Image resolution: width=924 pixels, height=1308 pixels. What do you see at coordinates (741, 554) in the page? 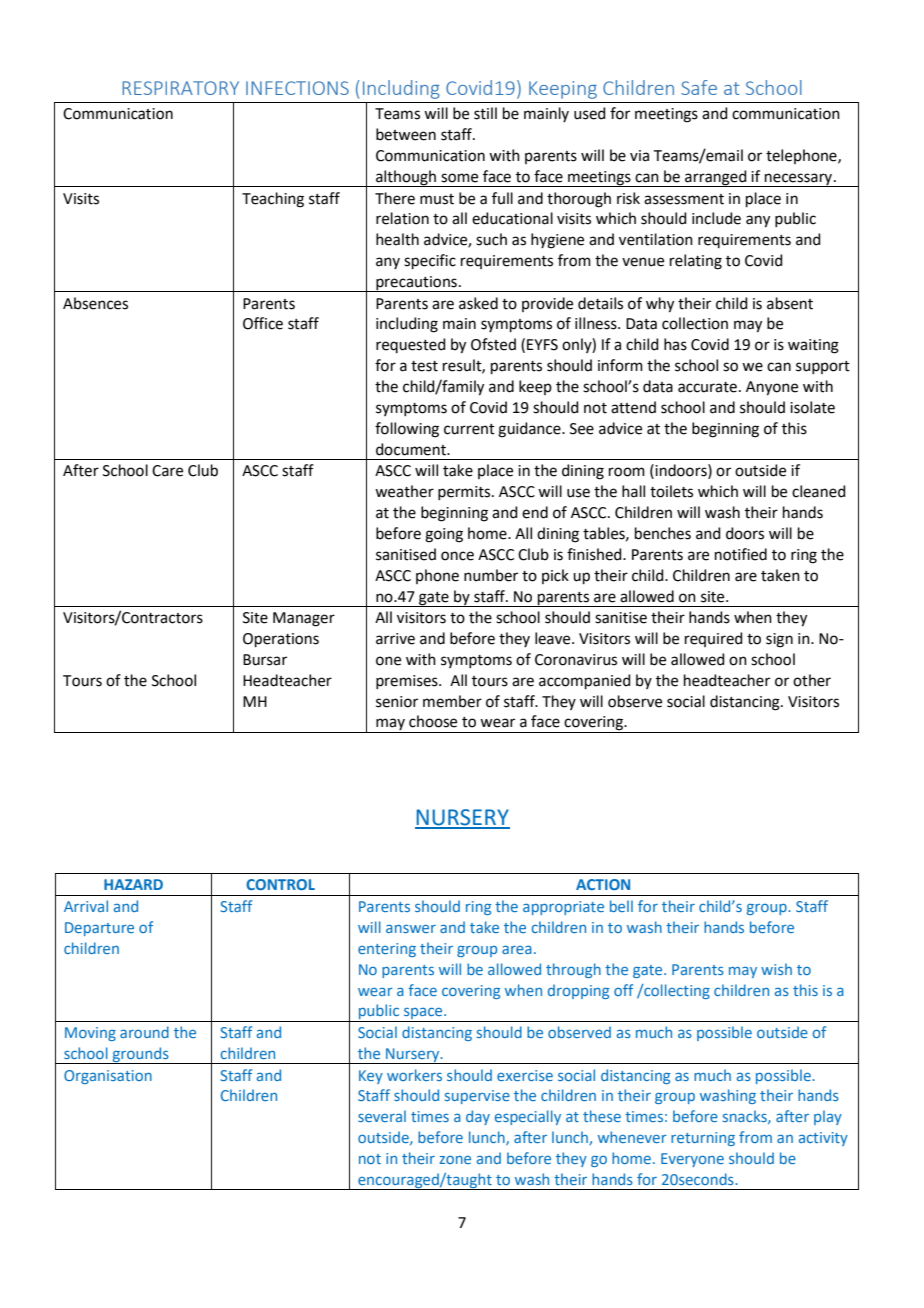
I see `notified` at bounding box center [741, 554].
